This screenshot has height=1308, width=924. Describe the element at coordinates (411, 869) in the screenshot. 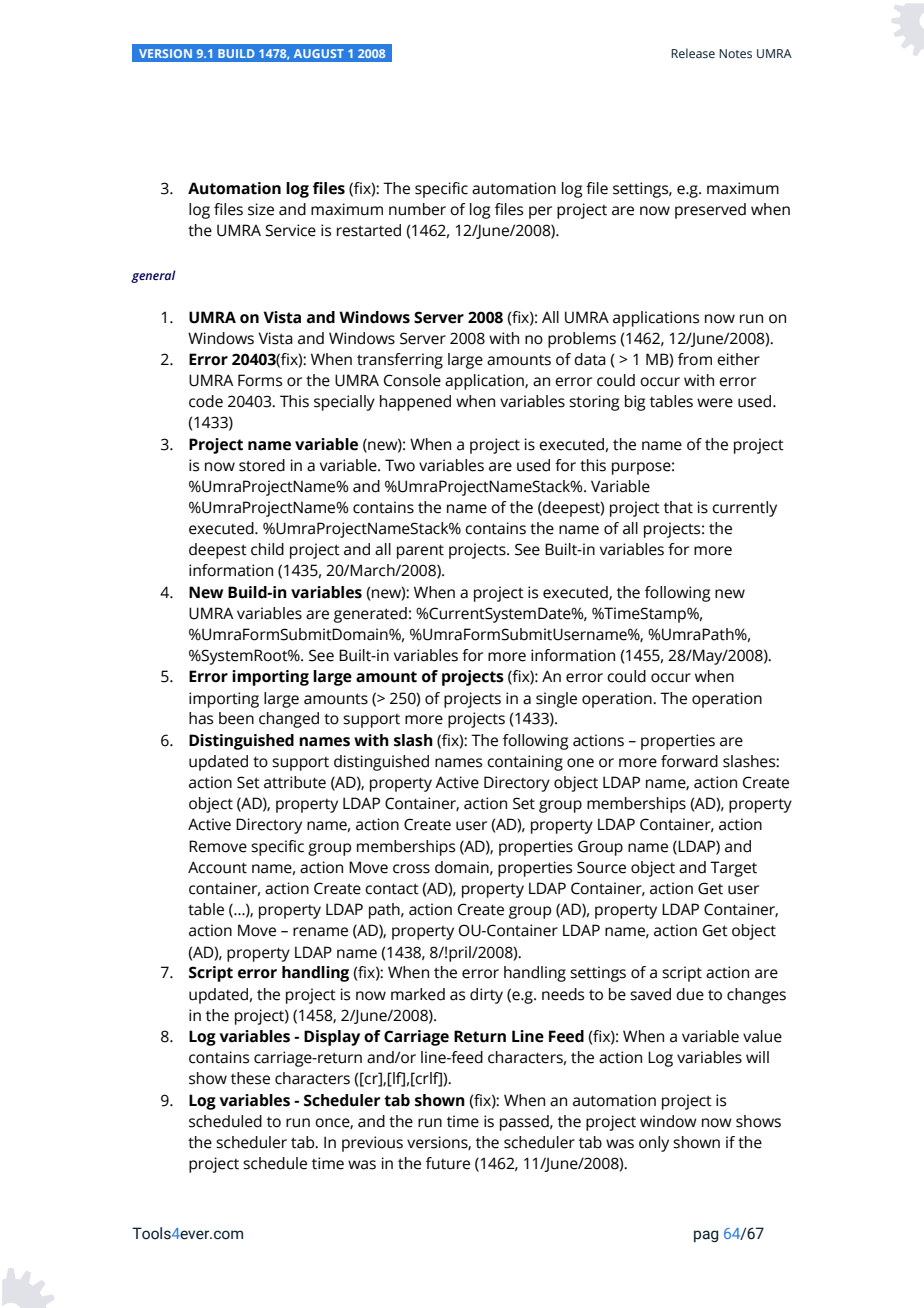

I see `cross` at that location.
